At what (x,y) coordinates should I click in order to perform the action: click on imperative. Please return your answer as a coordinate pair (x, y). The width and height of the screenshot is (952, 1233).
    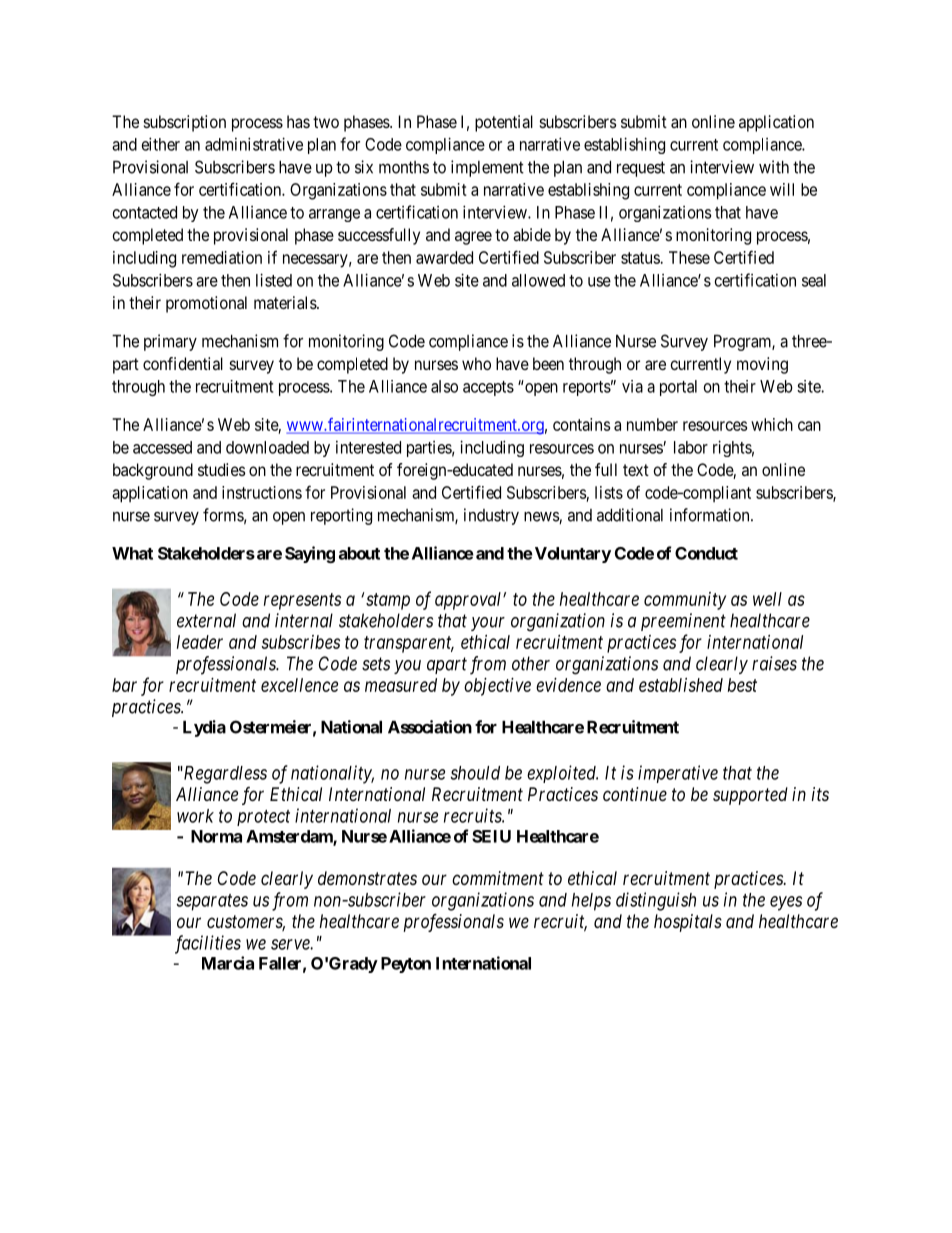
    Looking at the image, I should click on (678, 774).
